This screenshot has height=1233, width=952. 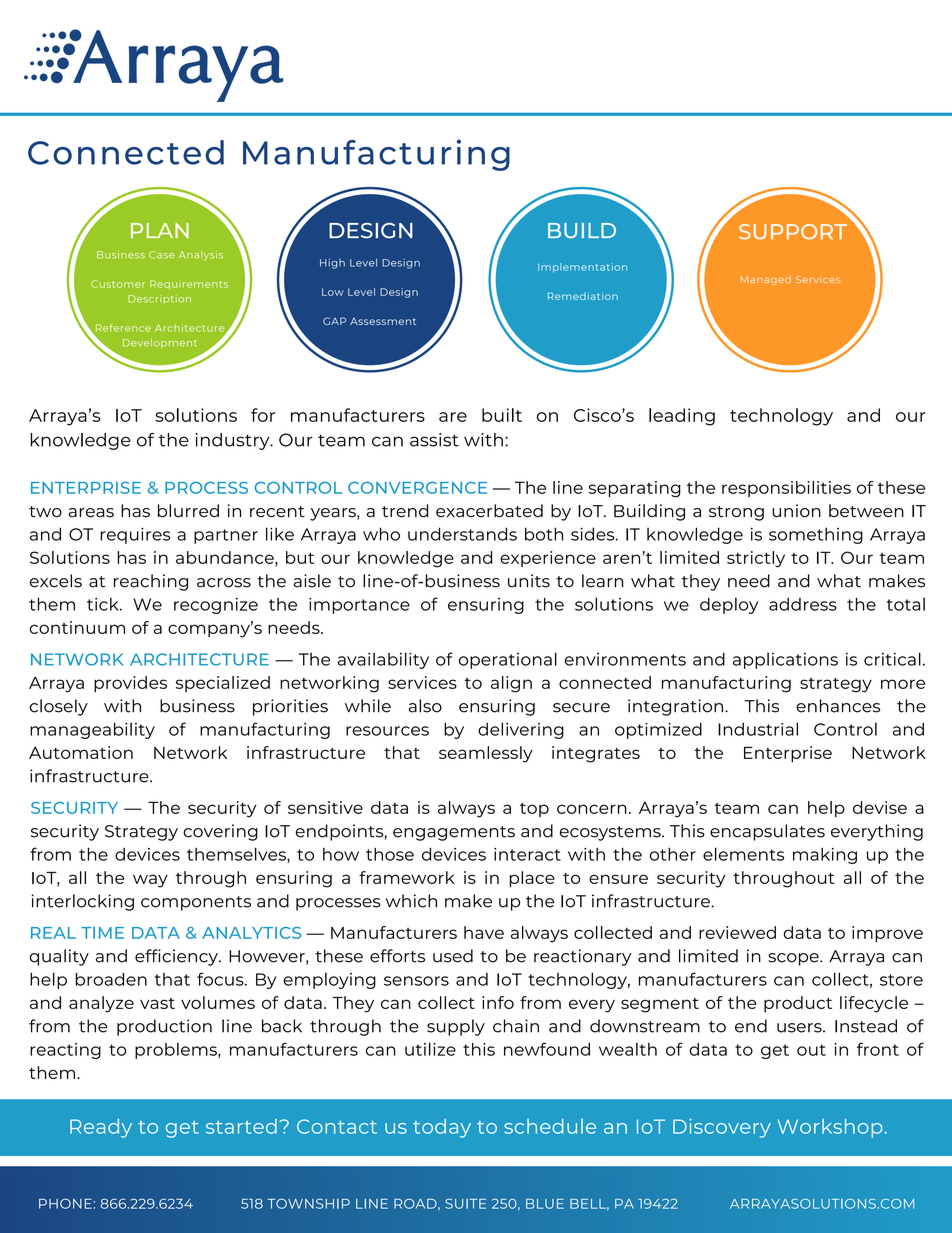 What do you see at coordinates (582, 268) in the screenshot?
I see `Implementation` at bounding box center [582, 268].
